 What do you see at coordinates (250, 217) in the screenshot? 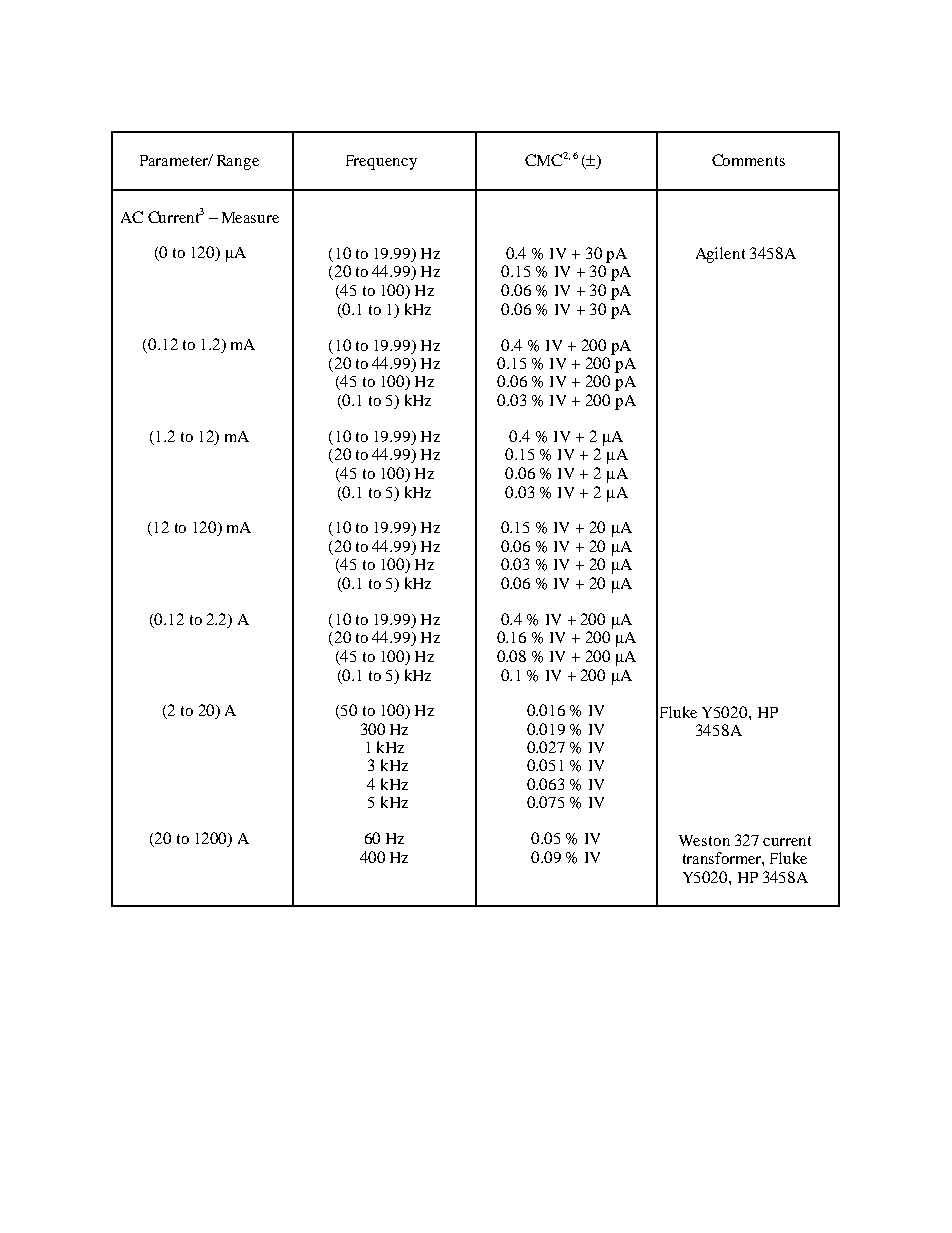
I see `Measure` at bounding box center [250, 217].
